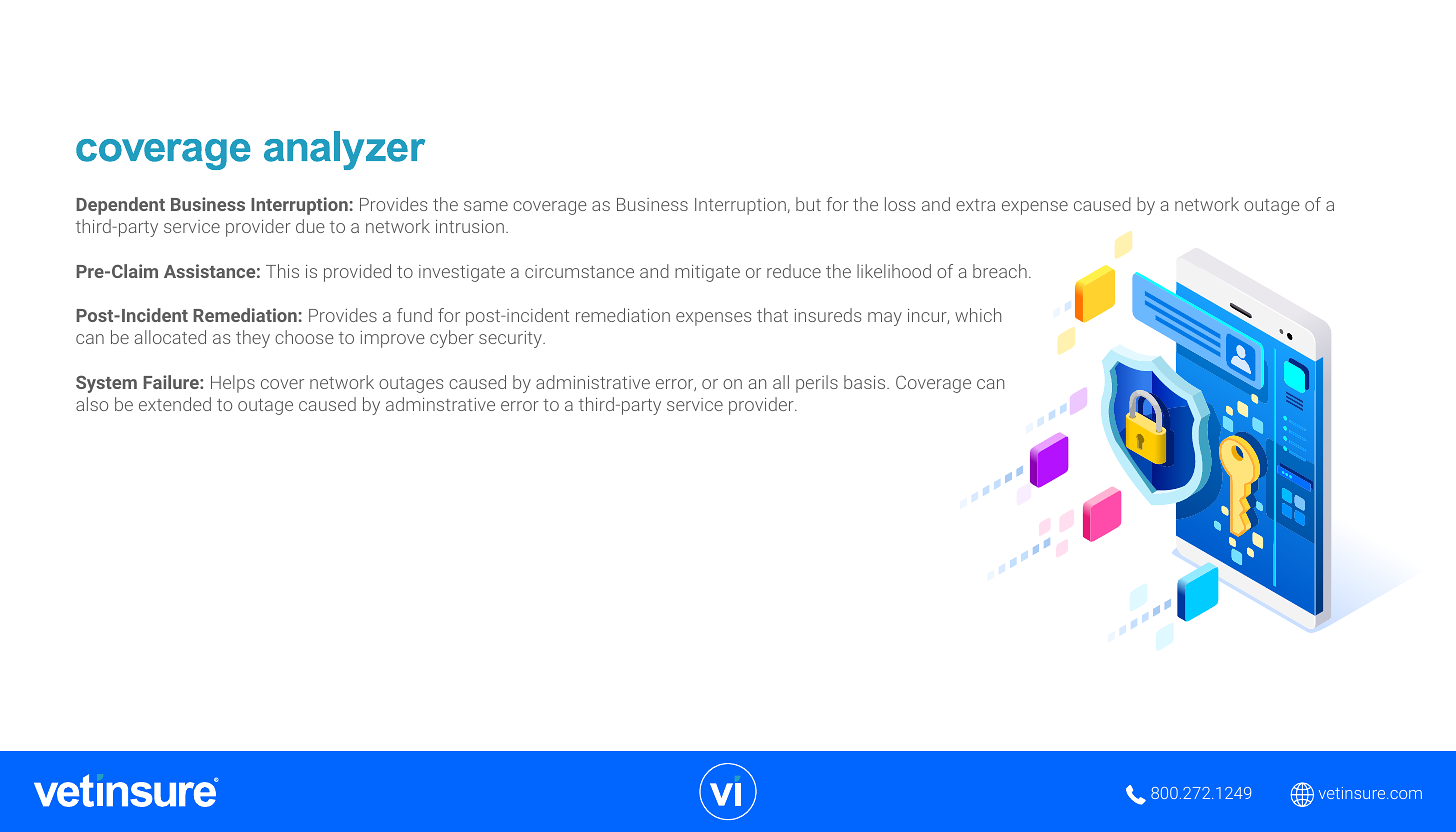  I want to click on fund, so click(414, 315).
